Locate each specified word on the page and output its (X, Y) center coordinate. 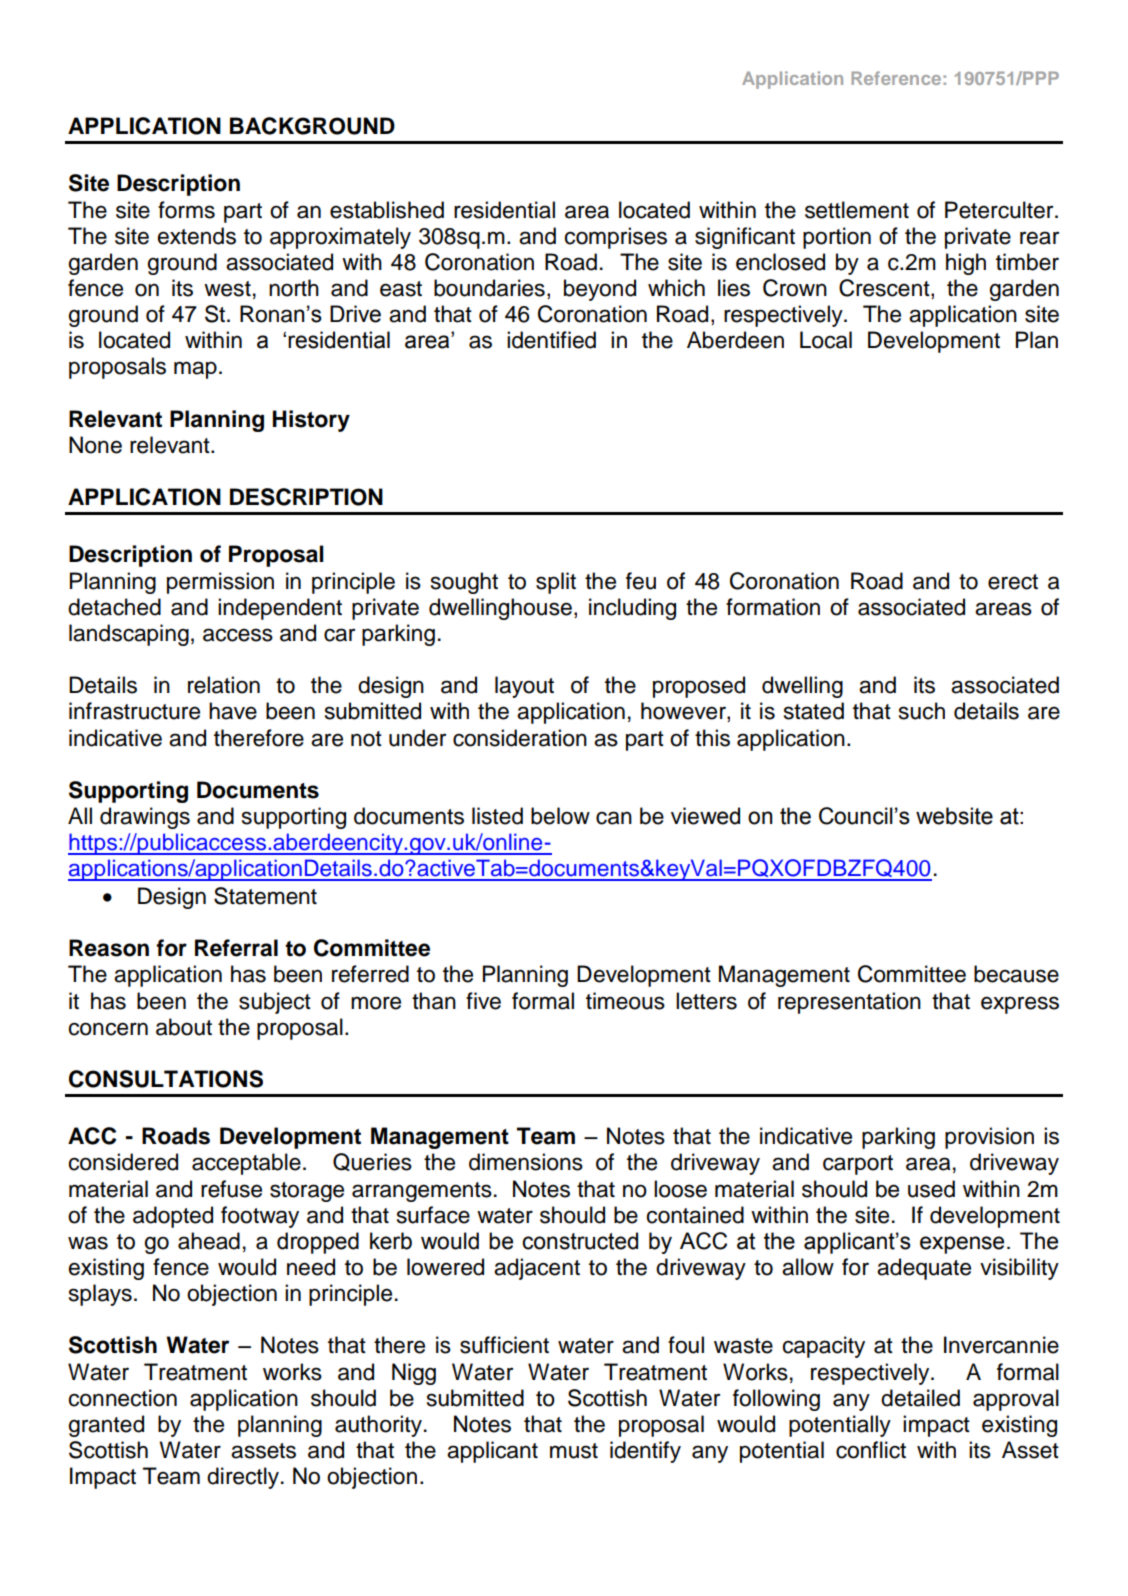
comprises (616, 238)
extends (197, 236)
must (574, 1451)
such (922, 711)
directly (244, 1478)
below (560, 816)
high (966, 264)
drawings (145, 818)
